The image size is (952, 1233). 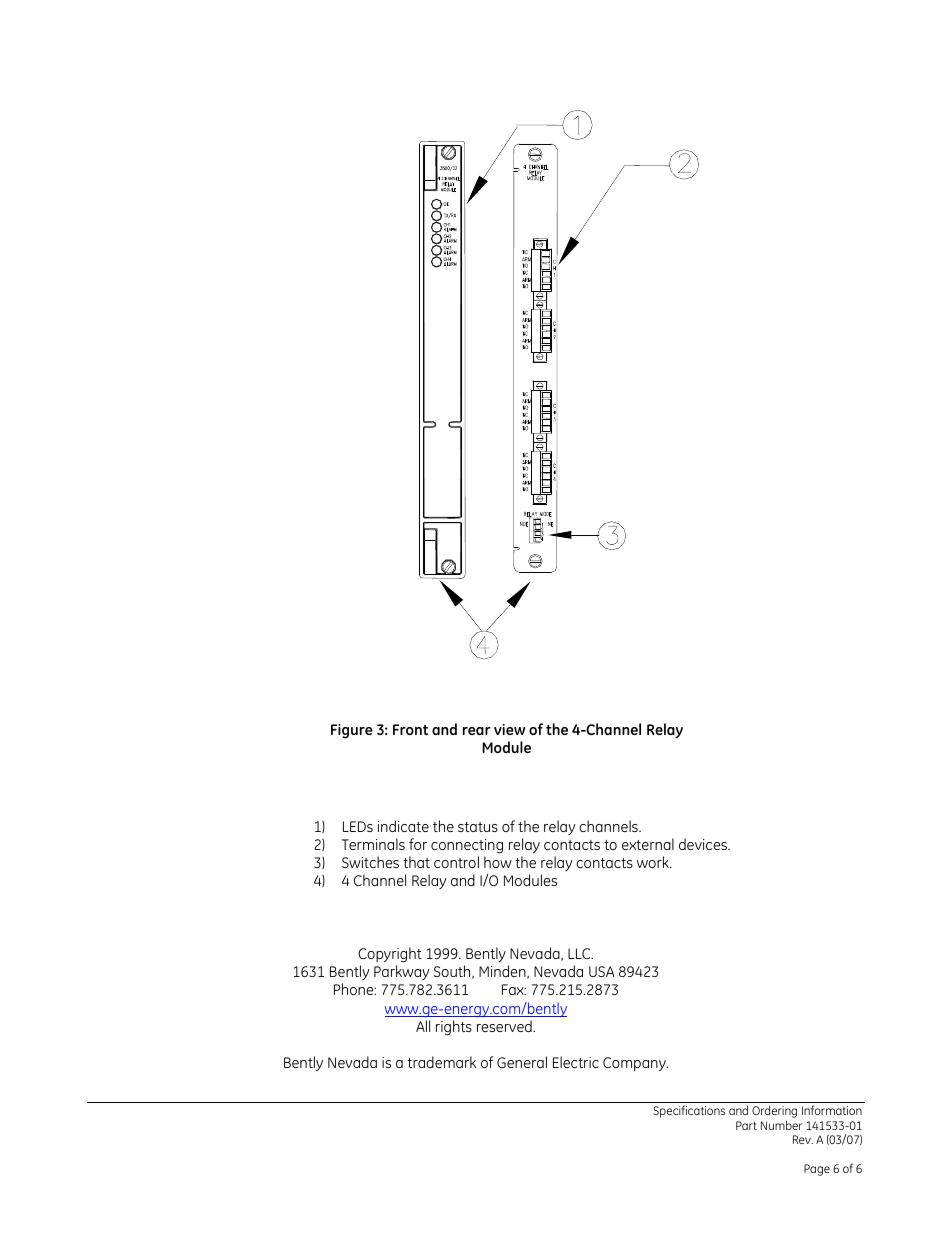 I want to click on LLC, so click(x=580, y=953).
